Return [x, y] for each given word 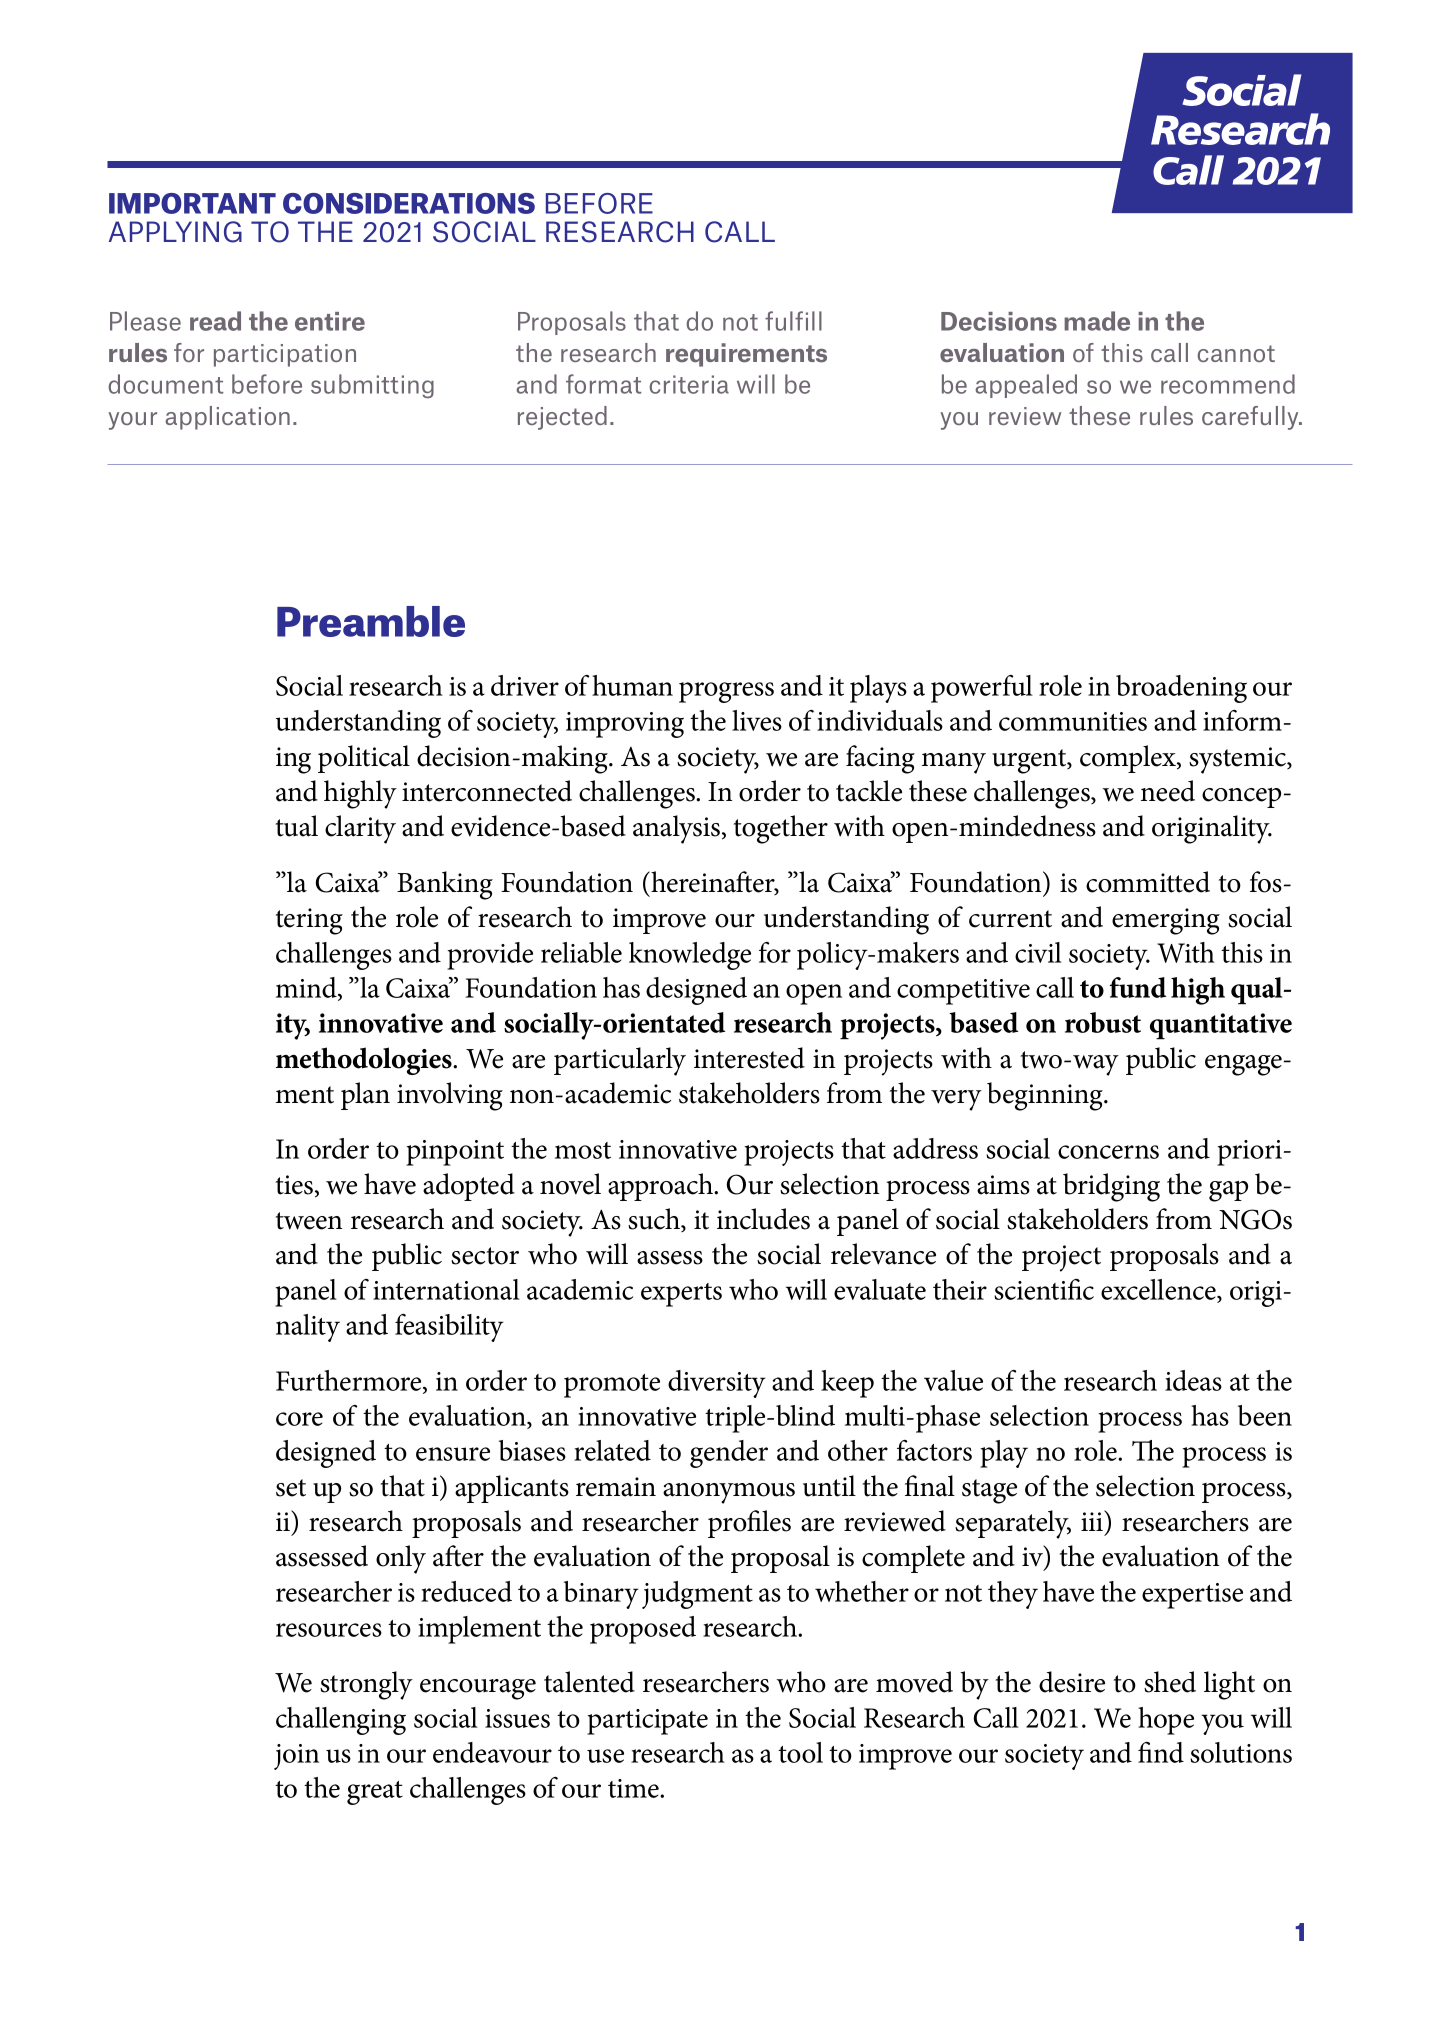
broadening [1181, 689]
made [1097, 321]
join [296, 1757]
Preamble [371, 621]
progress [726, 692]
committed [1148, 882]
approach [661, 1187]
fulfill [793, 321]
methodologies [365, 1061]
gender [729, 1454]
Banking [445, 885]
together [781, 829]
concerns [1108, 1152]
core [299, 1419]
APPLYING [175, 232]
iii [1093, 1520]
